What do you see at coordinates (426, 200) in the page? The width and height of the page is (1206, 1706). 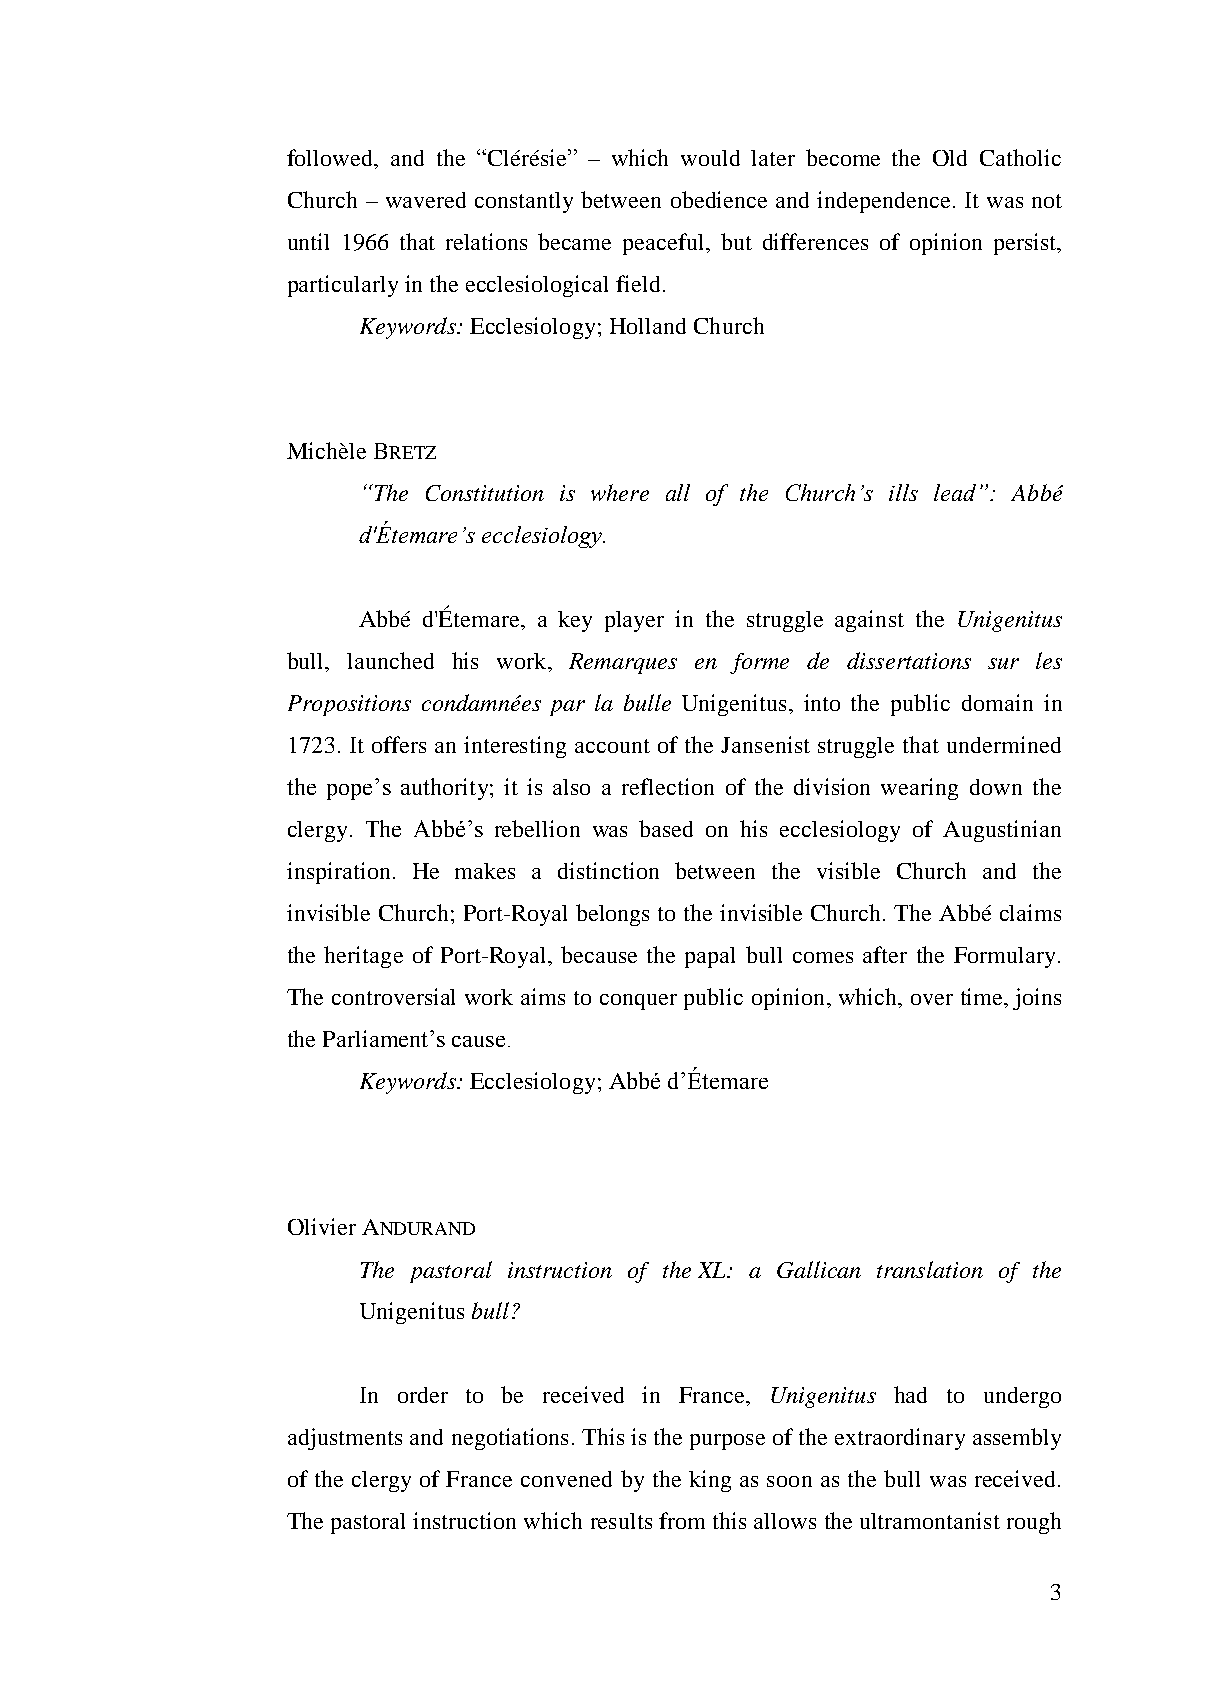 I see `wavered` at bounding box center [426, 200].
